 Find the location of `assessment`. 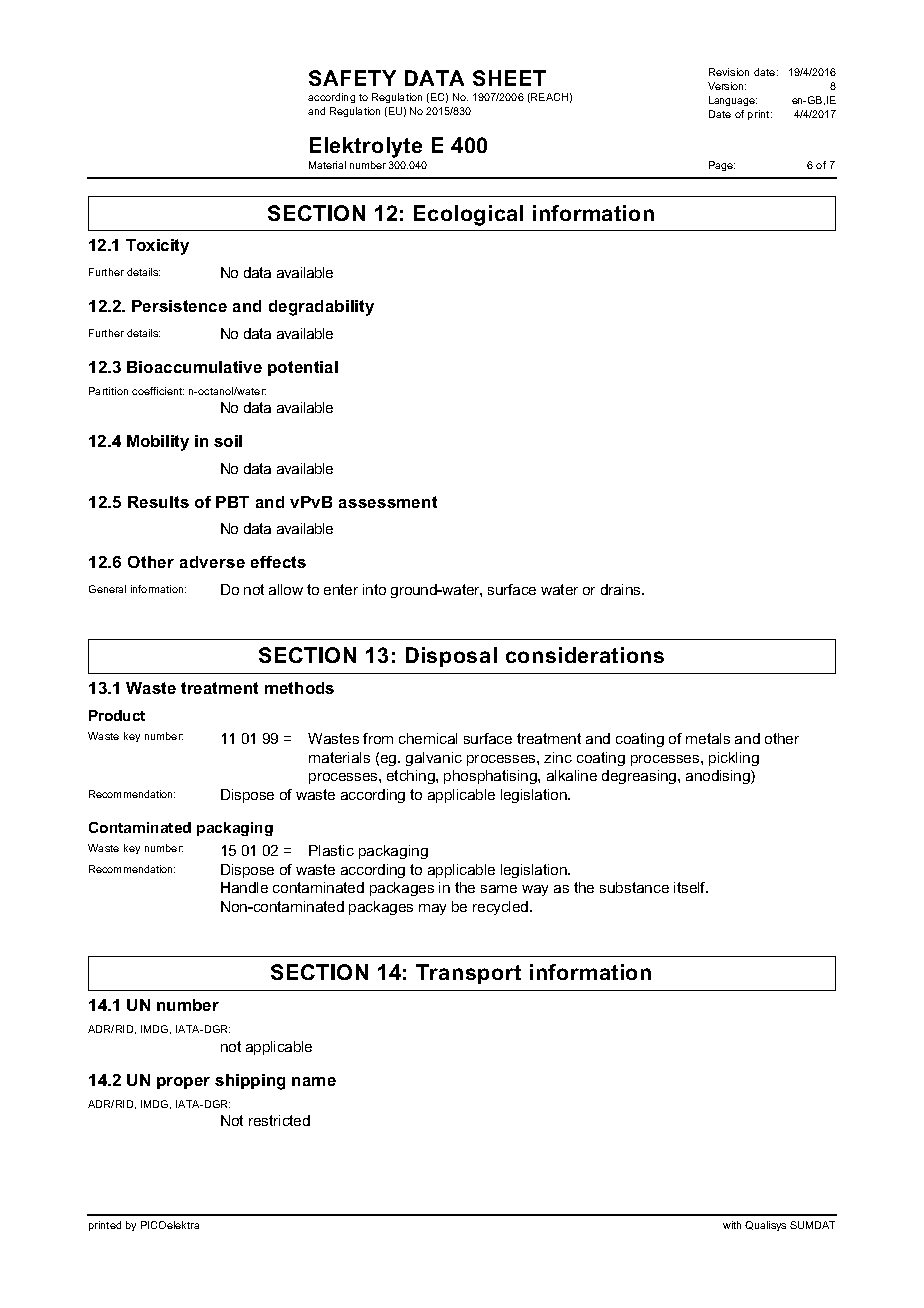

assessment is located at coordinates (388, 502).
